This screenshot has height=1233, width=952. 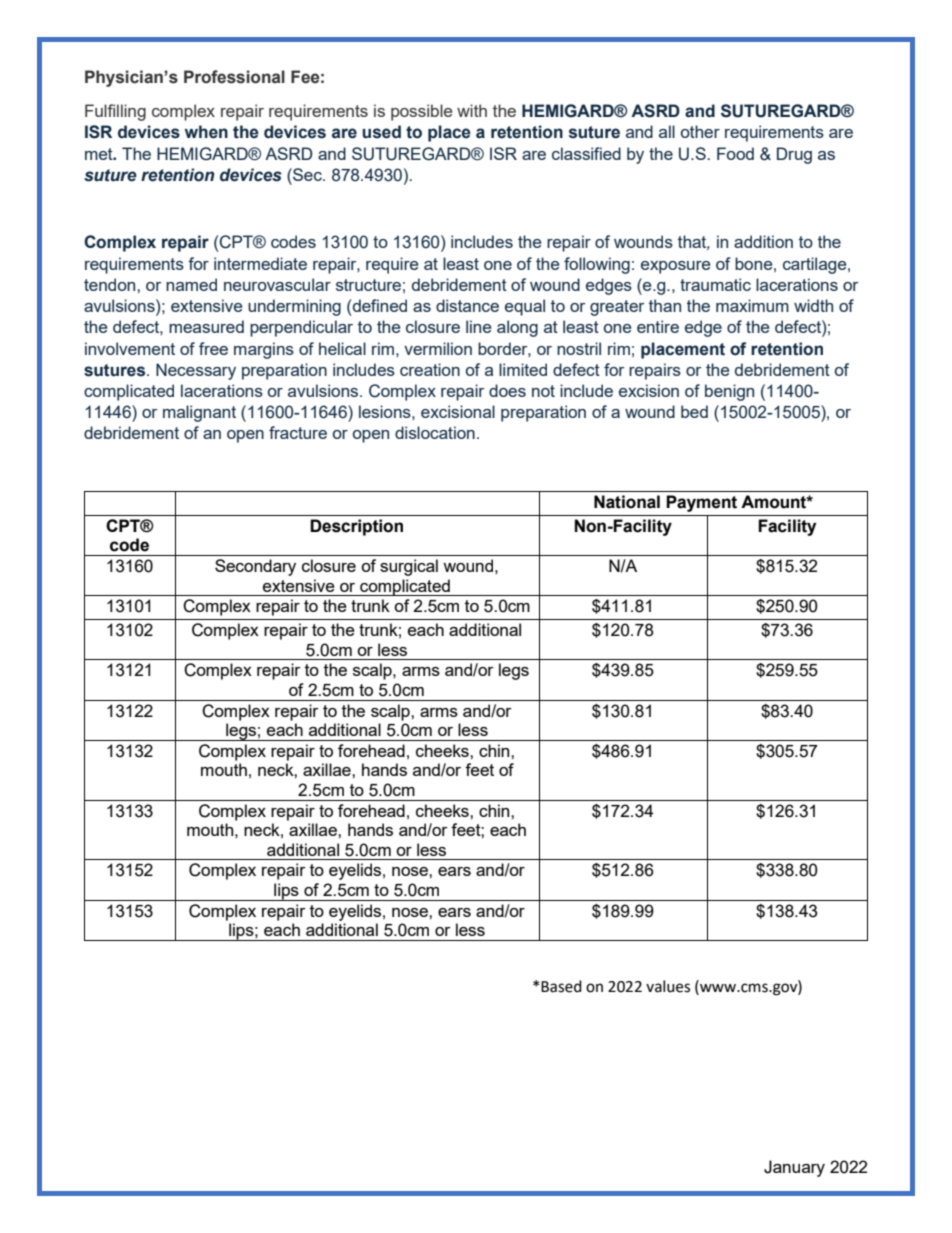 I want to click on Description, so click(x=356, y=527).
